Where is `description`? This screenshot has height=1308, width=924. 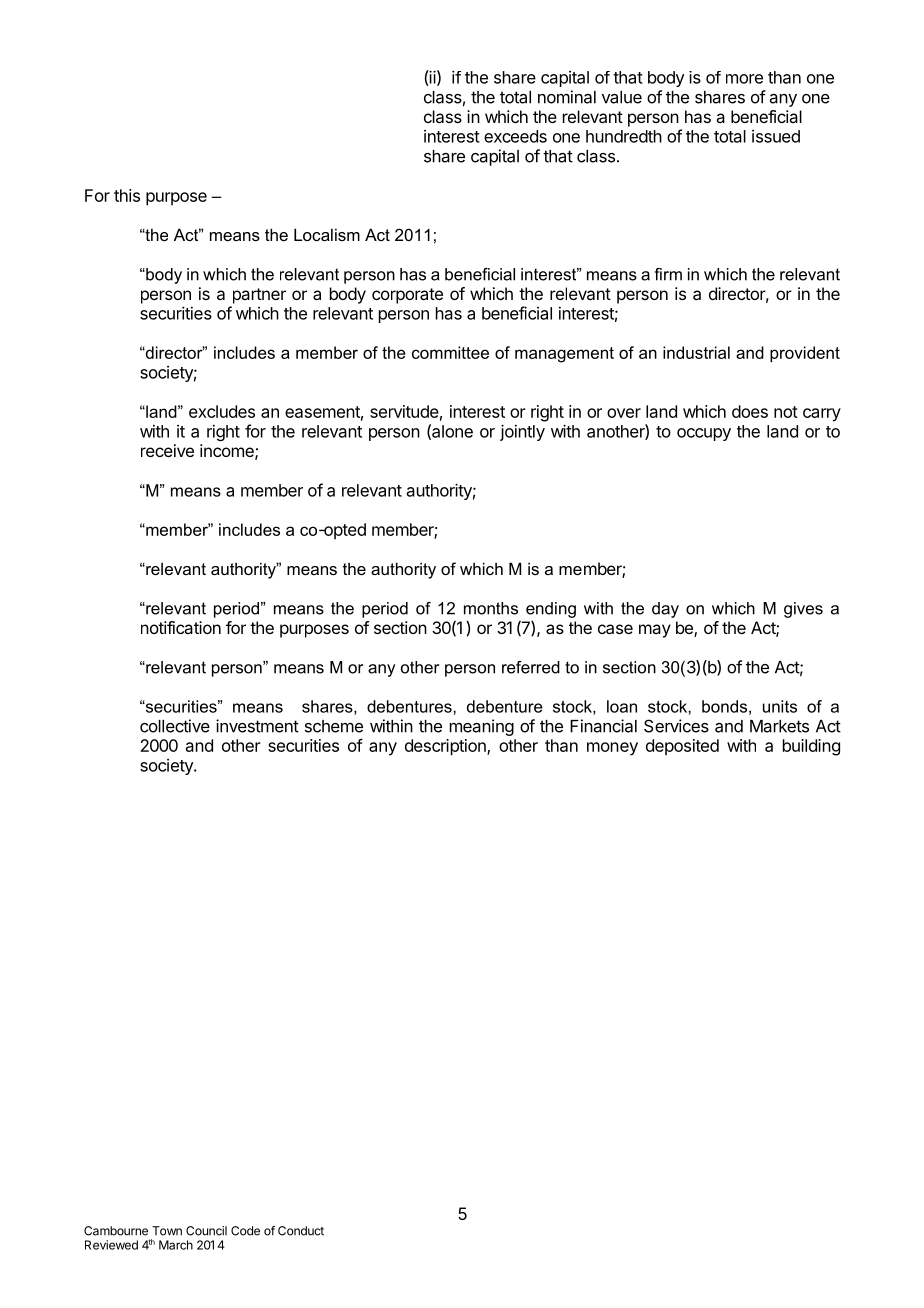 description is located at coordinates (446, 747).
